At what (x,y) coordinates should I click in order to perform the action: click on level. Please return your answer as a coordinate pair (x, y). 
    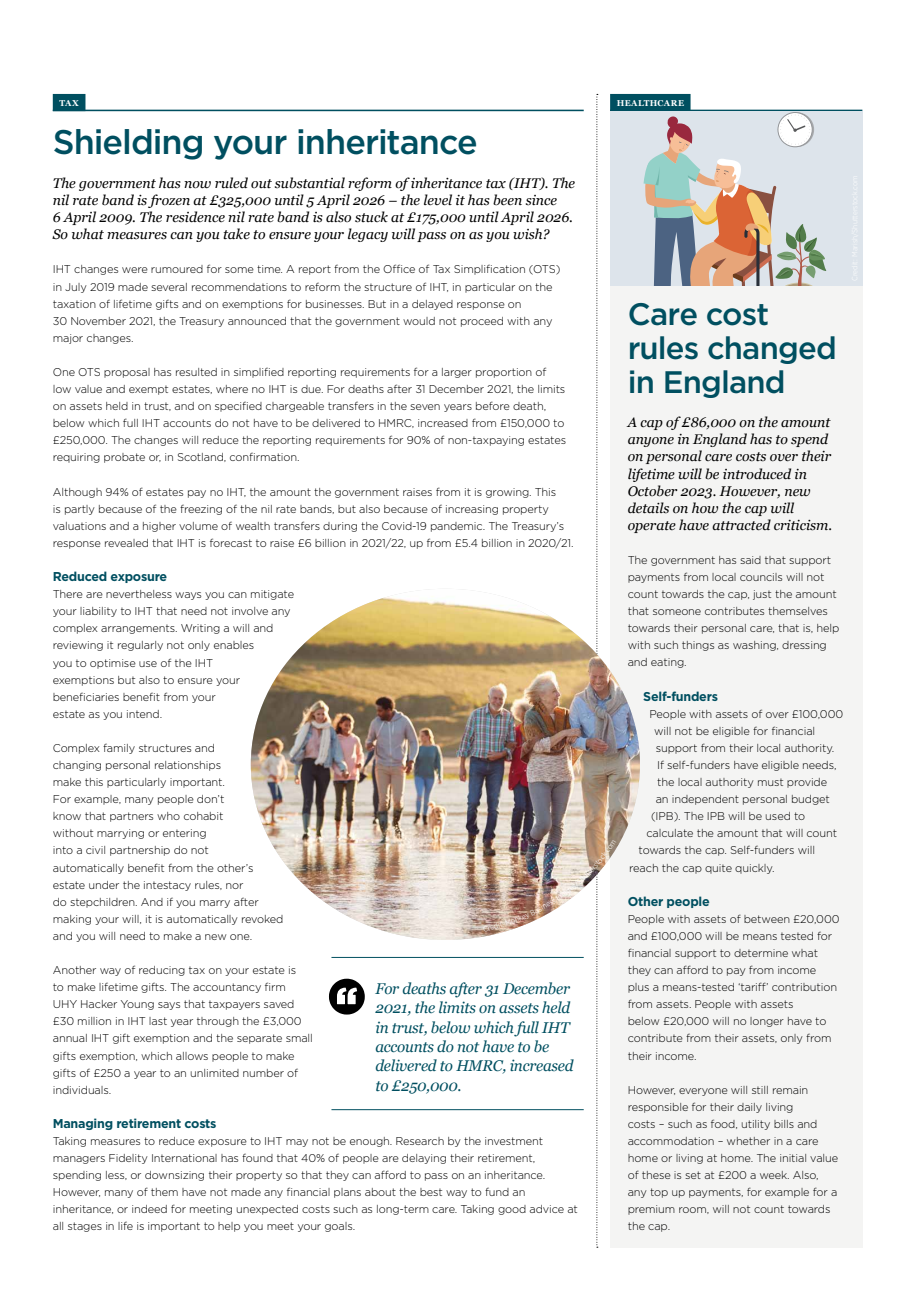
    Looking at the image, I should click on (438, 200).
